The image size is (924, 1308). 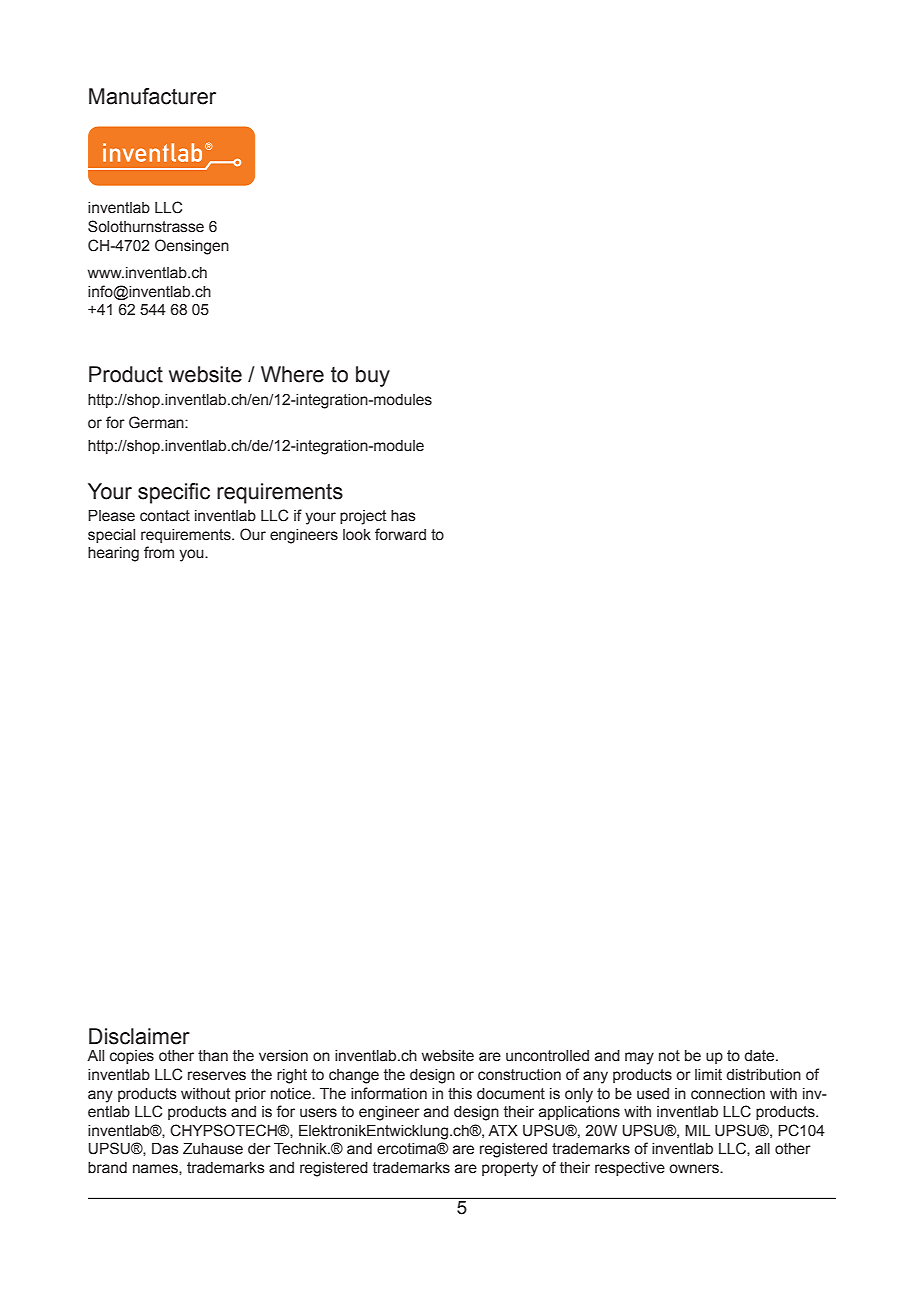 What do you see at coordinates (373, 376) in the page?
I see `buy` at bounding box center [373, 376].
